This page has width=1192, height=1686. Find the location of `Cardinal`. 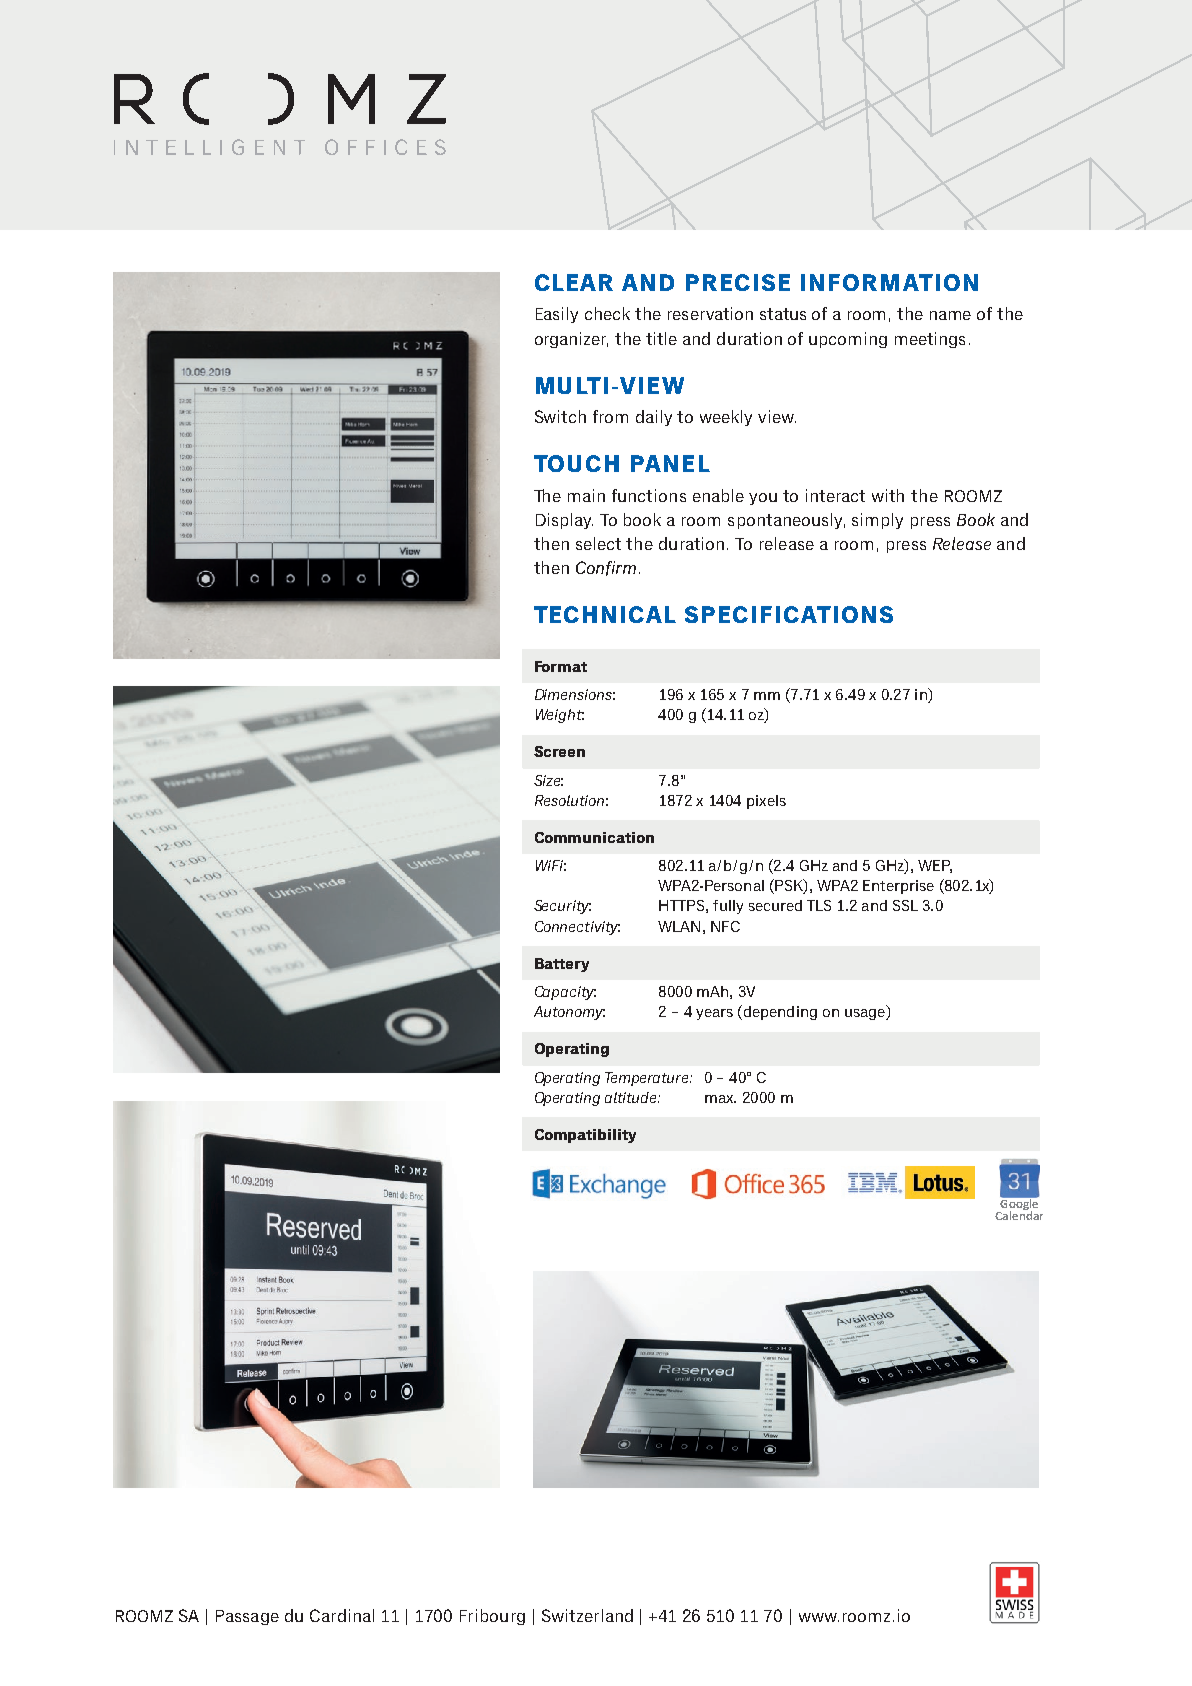

Cardinal is located at coordinates (342, 1615).
